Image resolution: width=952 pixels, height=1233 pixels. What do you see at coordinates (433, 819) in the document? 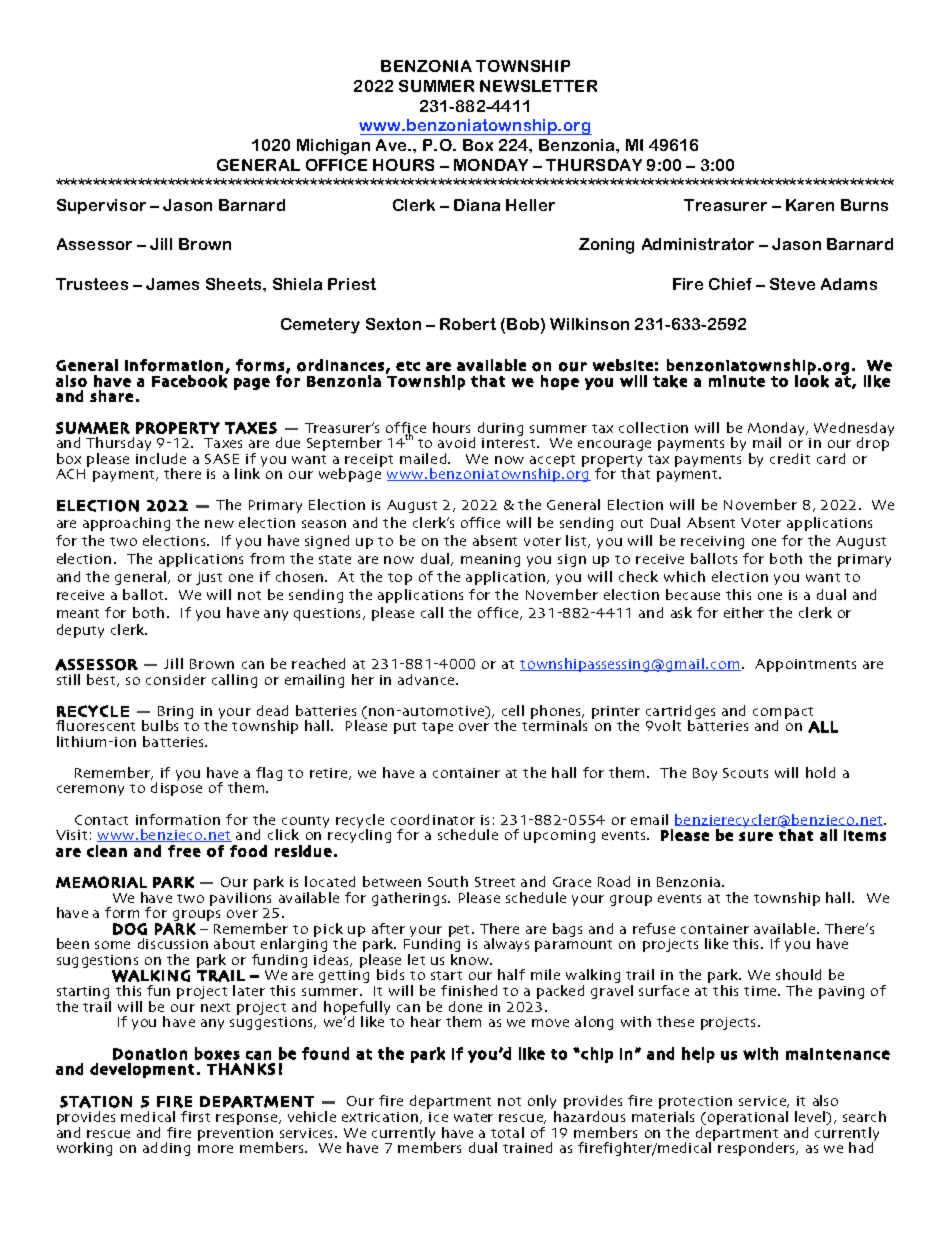
I see `coordinator` at bounding box center [433, 819].
